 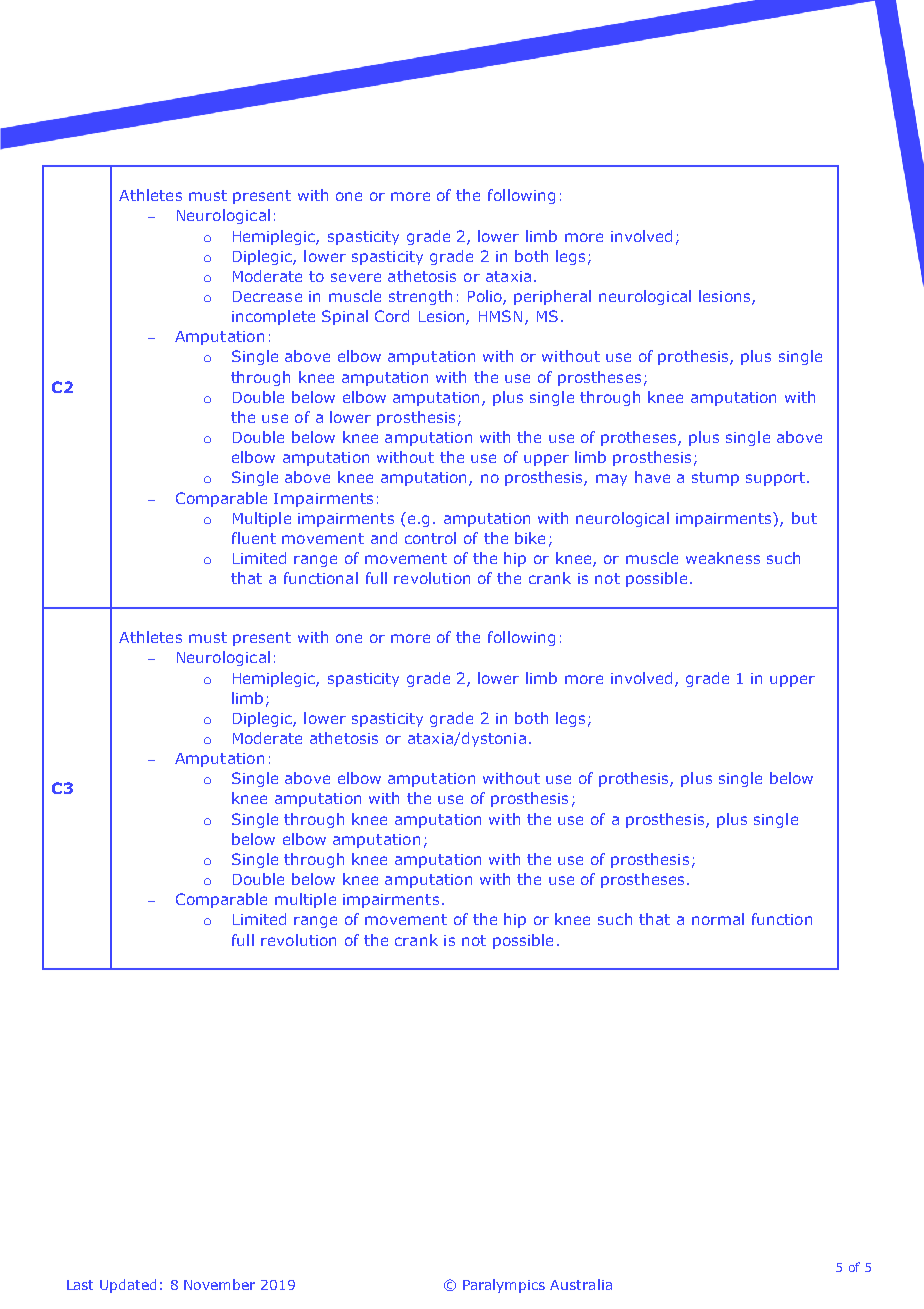 I want to click on strength, so click(x=420, y=297).
